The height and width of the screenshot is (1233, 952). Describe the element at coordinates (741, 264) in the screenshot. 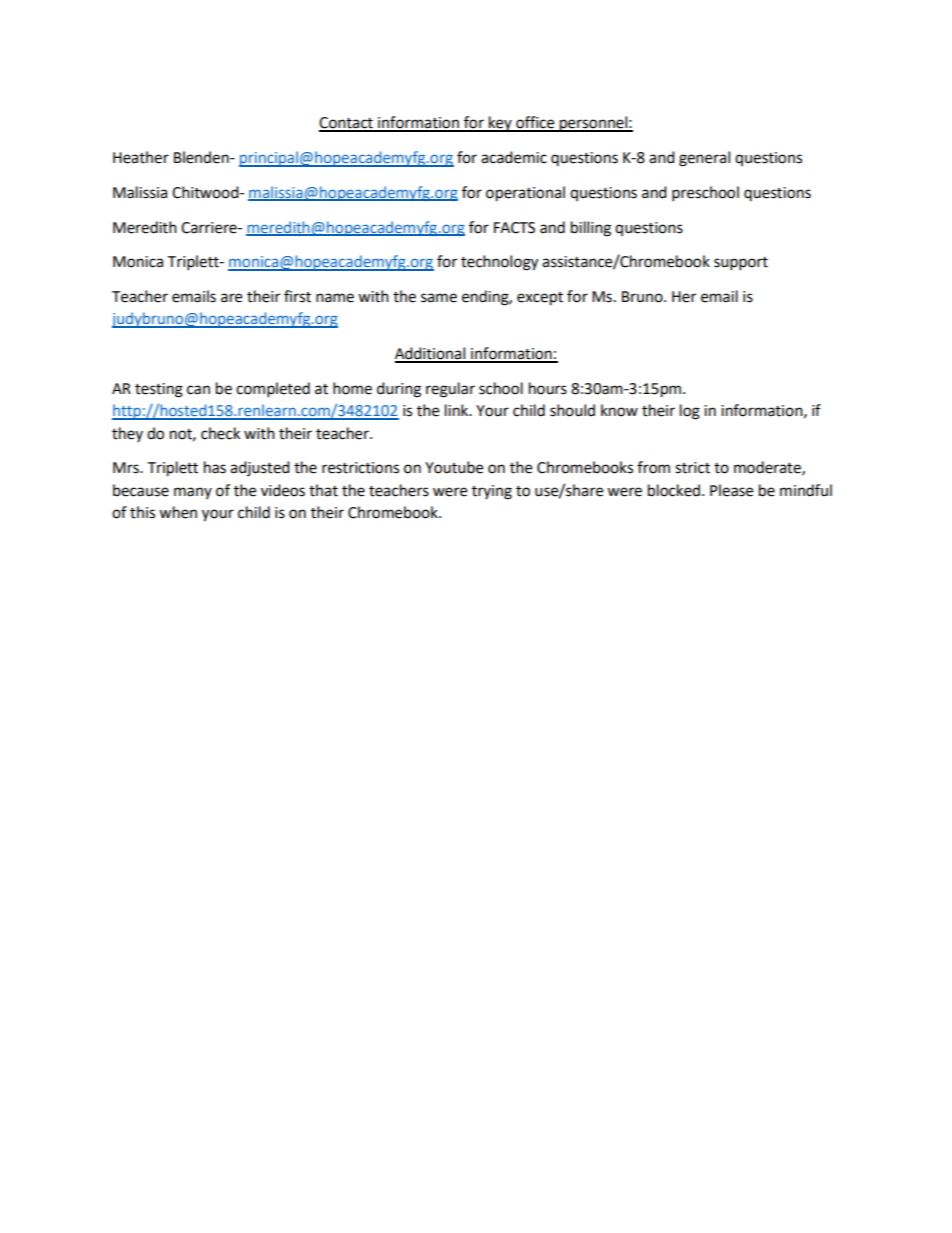

I see `support` at that location.
